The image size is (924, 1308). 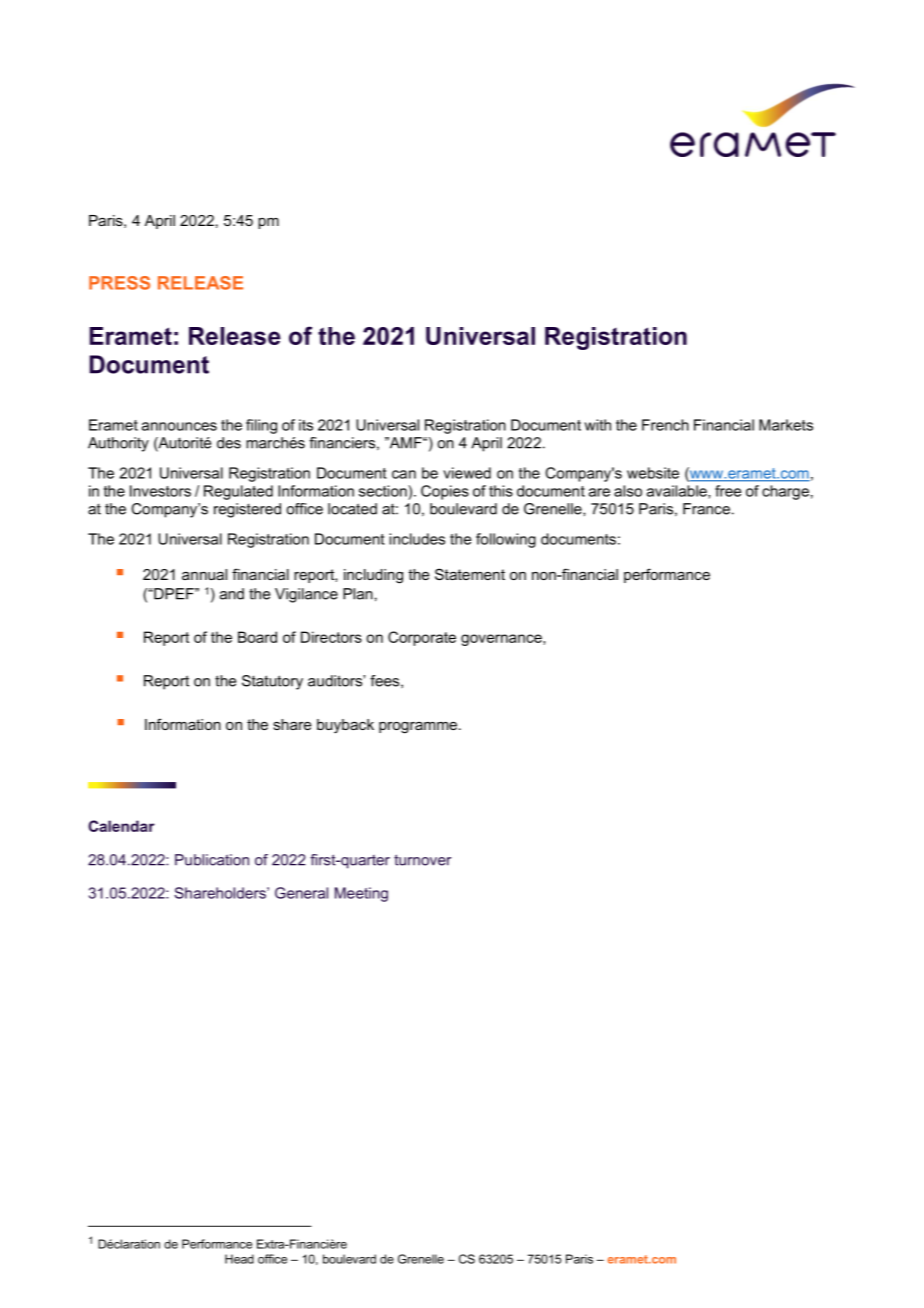 What do you see at coordinates (597, 425) in the screenshot?
I see `with` at bounding box center [597, 425].
